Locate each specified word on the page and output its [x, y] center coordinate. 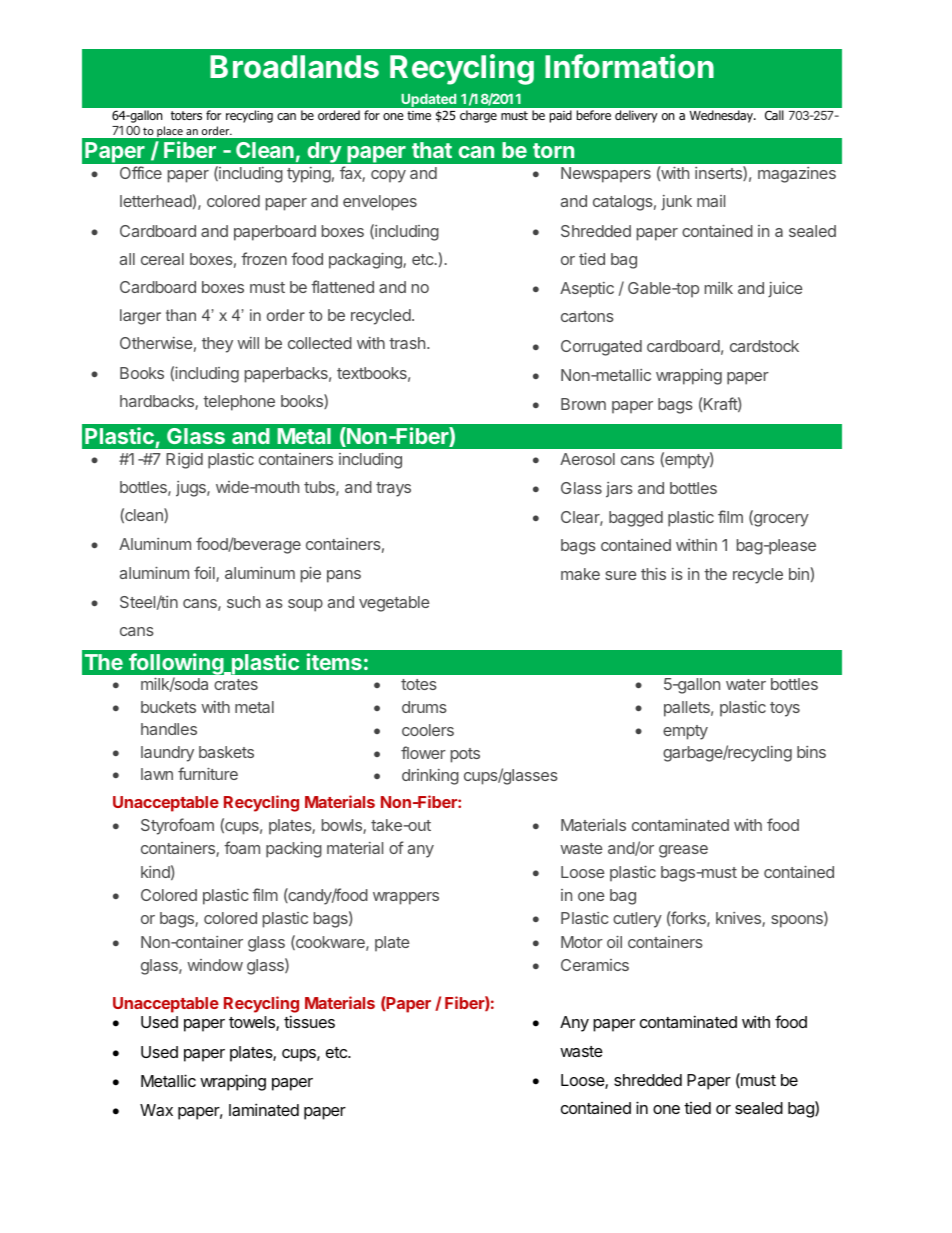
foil [205, 574]
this [653, 574]
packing [294, 850]
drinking [430, 777]
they [217, 345]
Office [141, 172]
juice [785, 289]
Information [629, 66]
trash [408, 343]
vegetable [394, 604]
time [419, 115]
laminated [264, 1109]
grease [683, 851]
